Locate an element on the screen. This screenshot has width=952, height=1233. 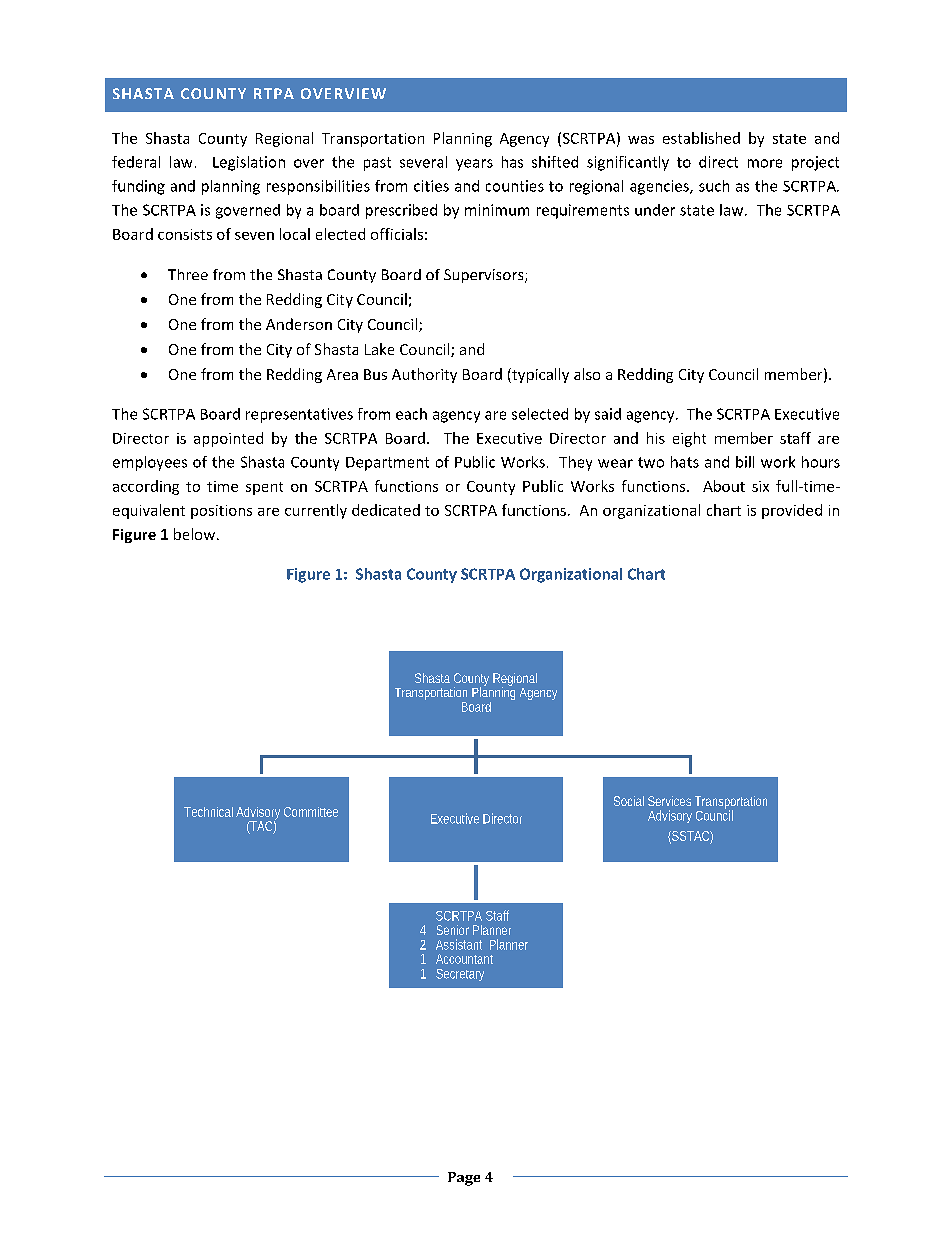
Services is located at coordinates (669, 801).
